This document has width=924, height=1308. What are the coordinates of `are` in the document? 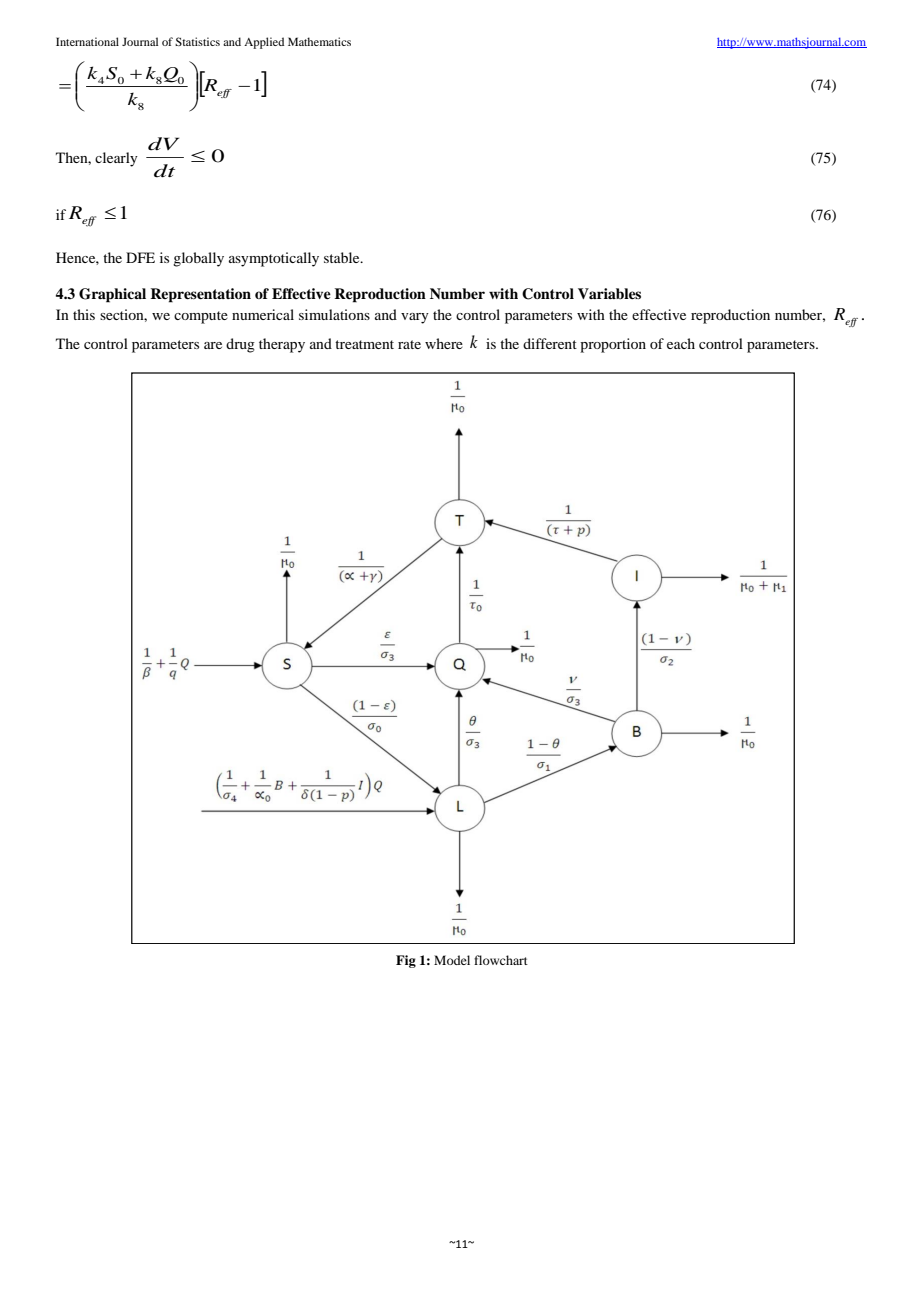 It's located at (213, 345).
